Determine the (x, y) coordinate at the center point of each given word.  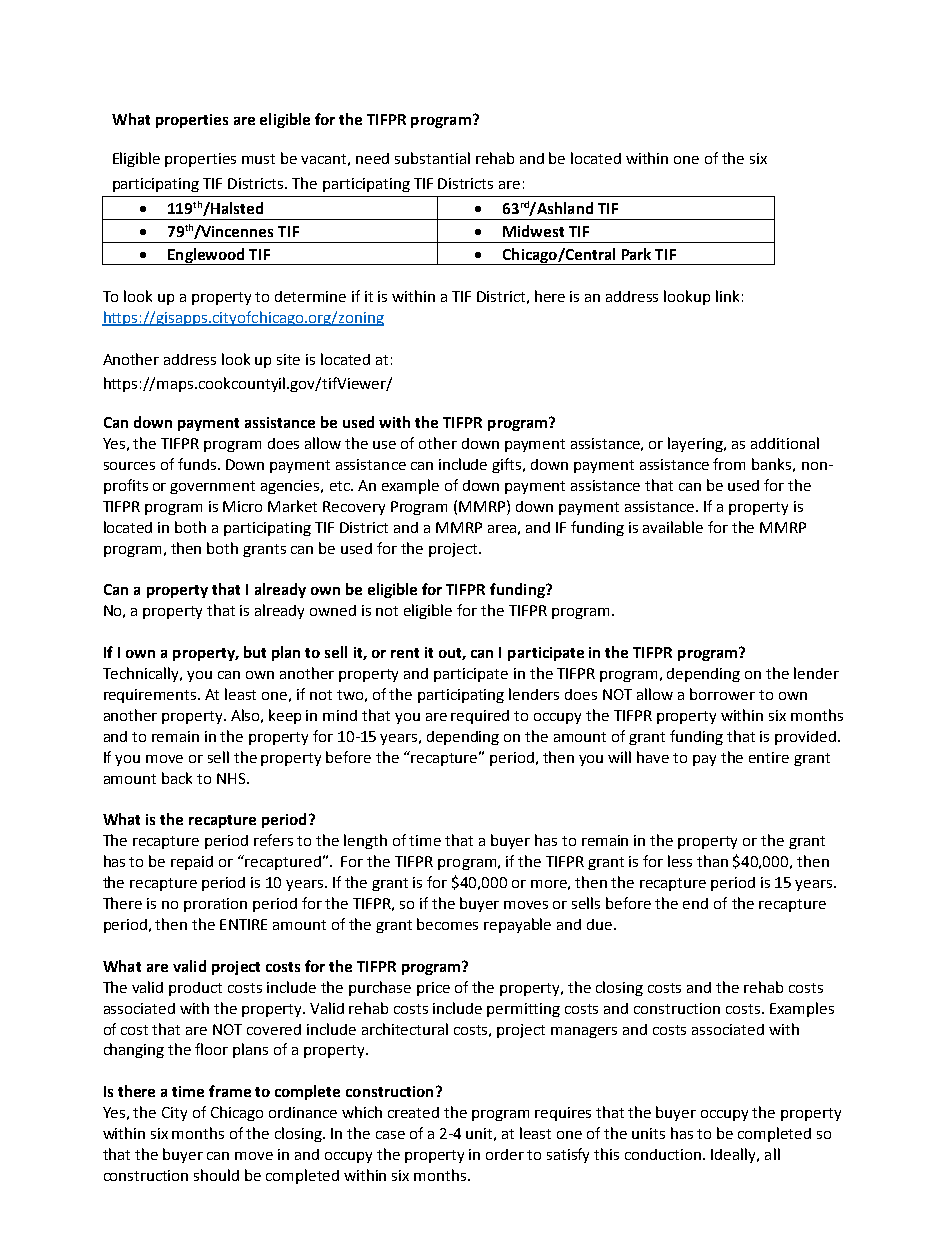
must (258, 159)
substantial (432, 158)
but (255, 652)
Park (636, 254)
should (216, 1175)
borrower (722, 694)
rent (405, 653)
